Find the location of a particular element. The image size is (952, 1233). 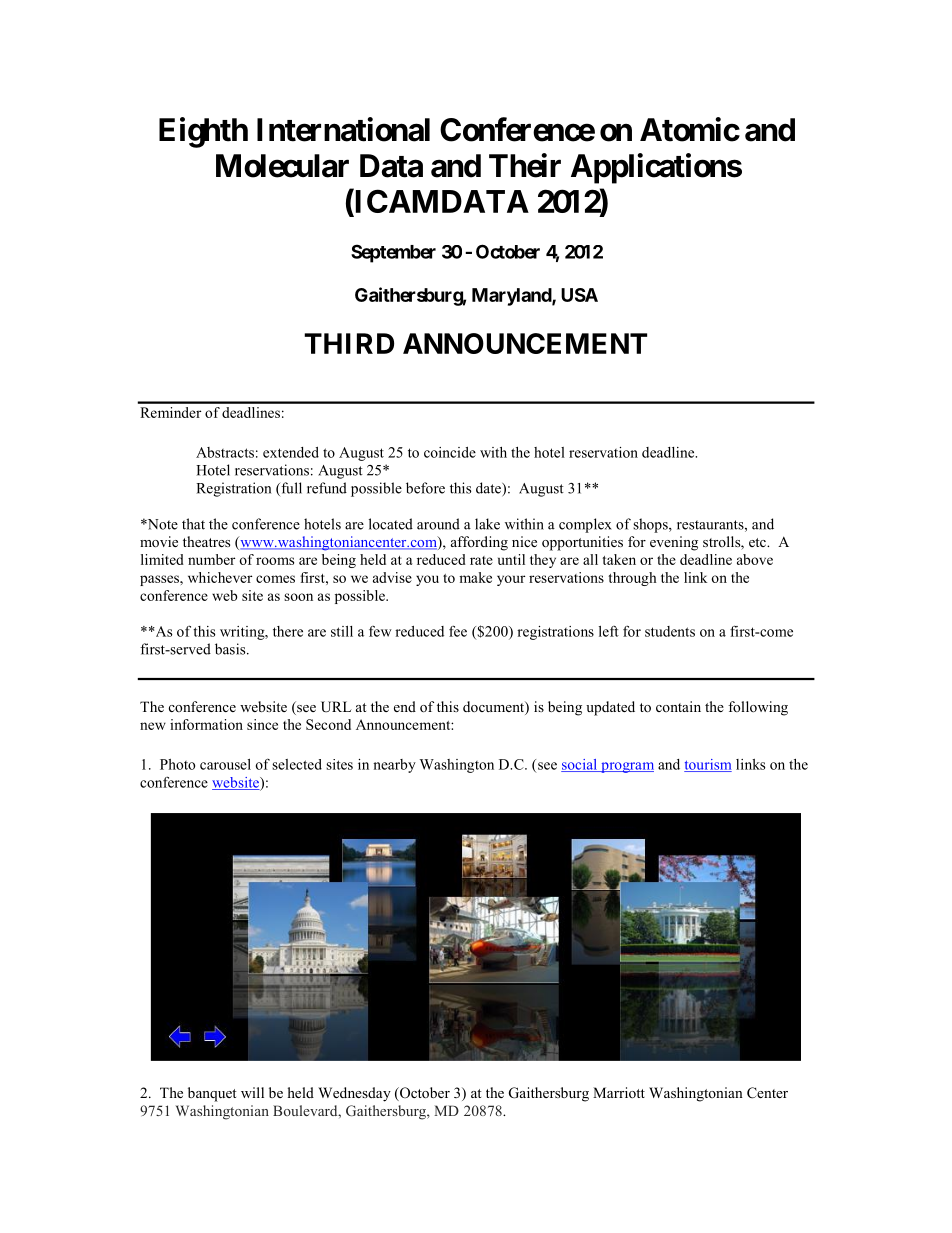

whichever is located at coordinates (220, 577).
